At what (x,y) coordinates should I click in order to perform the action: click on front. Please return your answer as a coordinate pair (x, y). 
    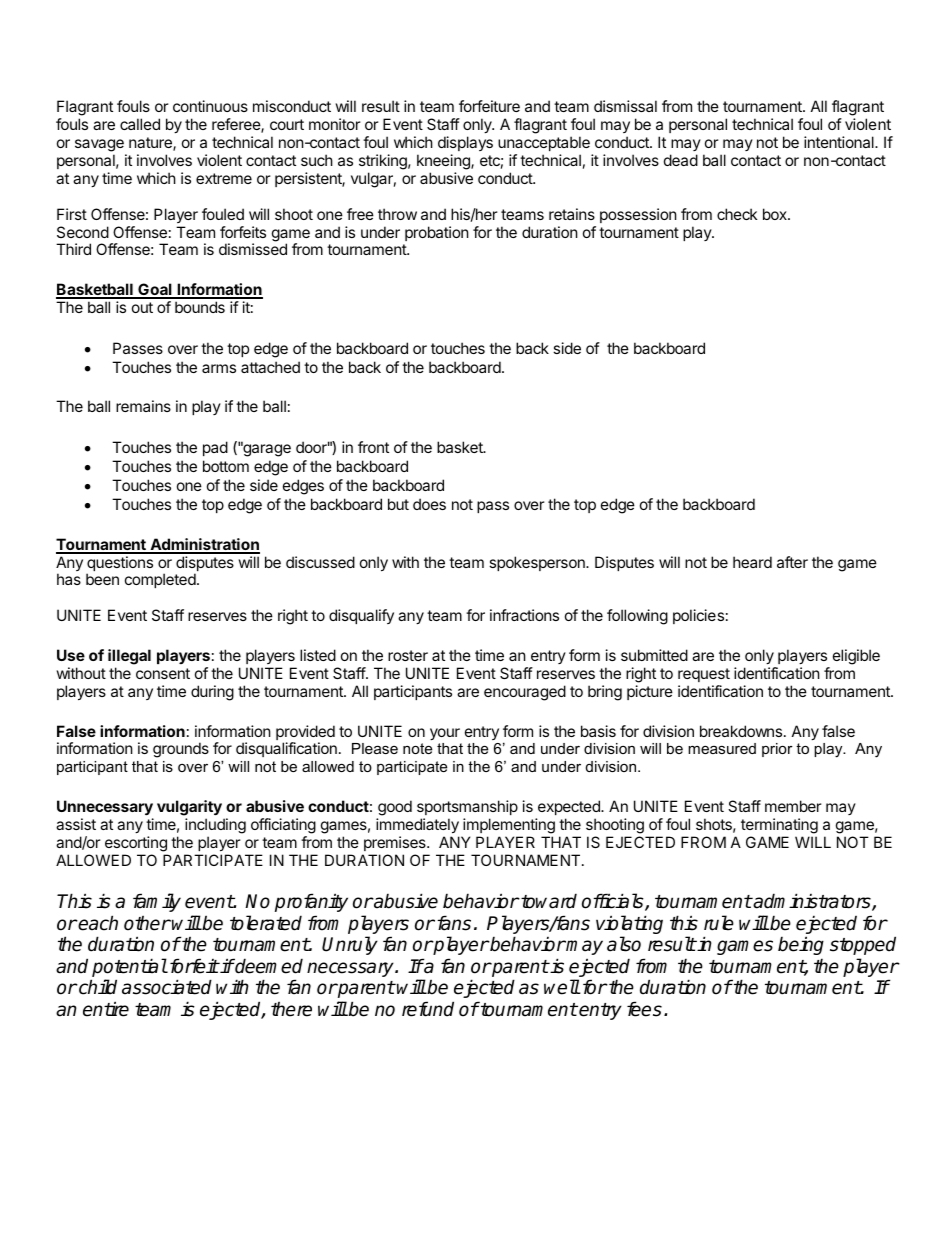
    Looking at the image, I should click on (373, 447).
